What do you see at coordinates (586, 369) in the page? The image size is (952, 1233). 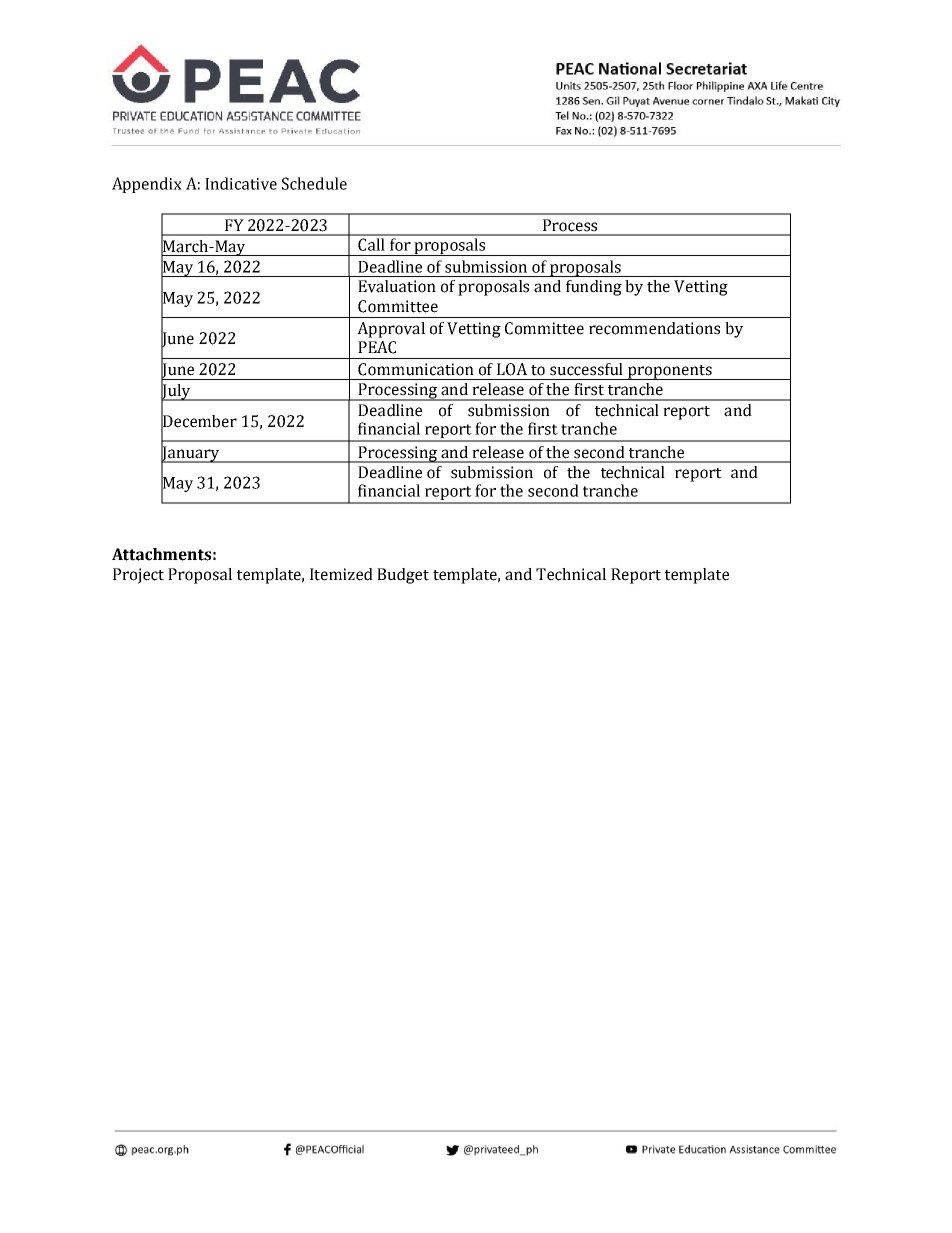 I see `successful` at bounding box center [586, 369].
